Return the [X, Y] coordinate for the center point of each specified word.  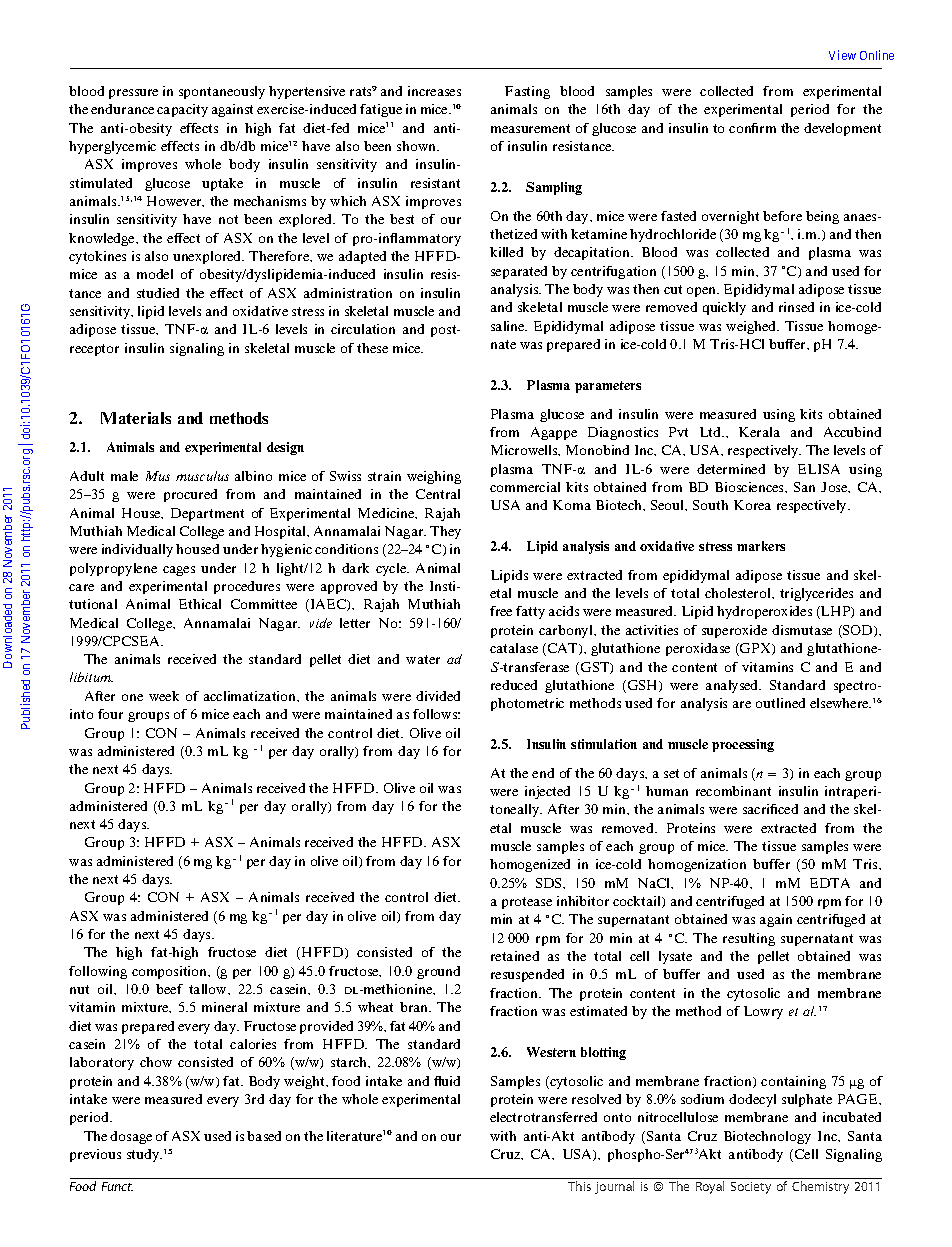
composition [171, 972]
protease [527, 903]
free [501, 611]
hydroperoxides [764, 612]
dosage [131, 1137]
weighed [752, 327]
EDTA [830, 883]
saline [509, 326]
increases [434, 91]
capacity [182, 110]
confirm [752, 128]
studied [158, 293]
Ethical [200, 604]
